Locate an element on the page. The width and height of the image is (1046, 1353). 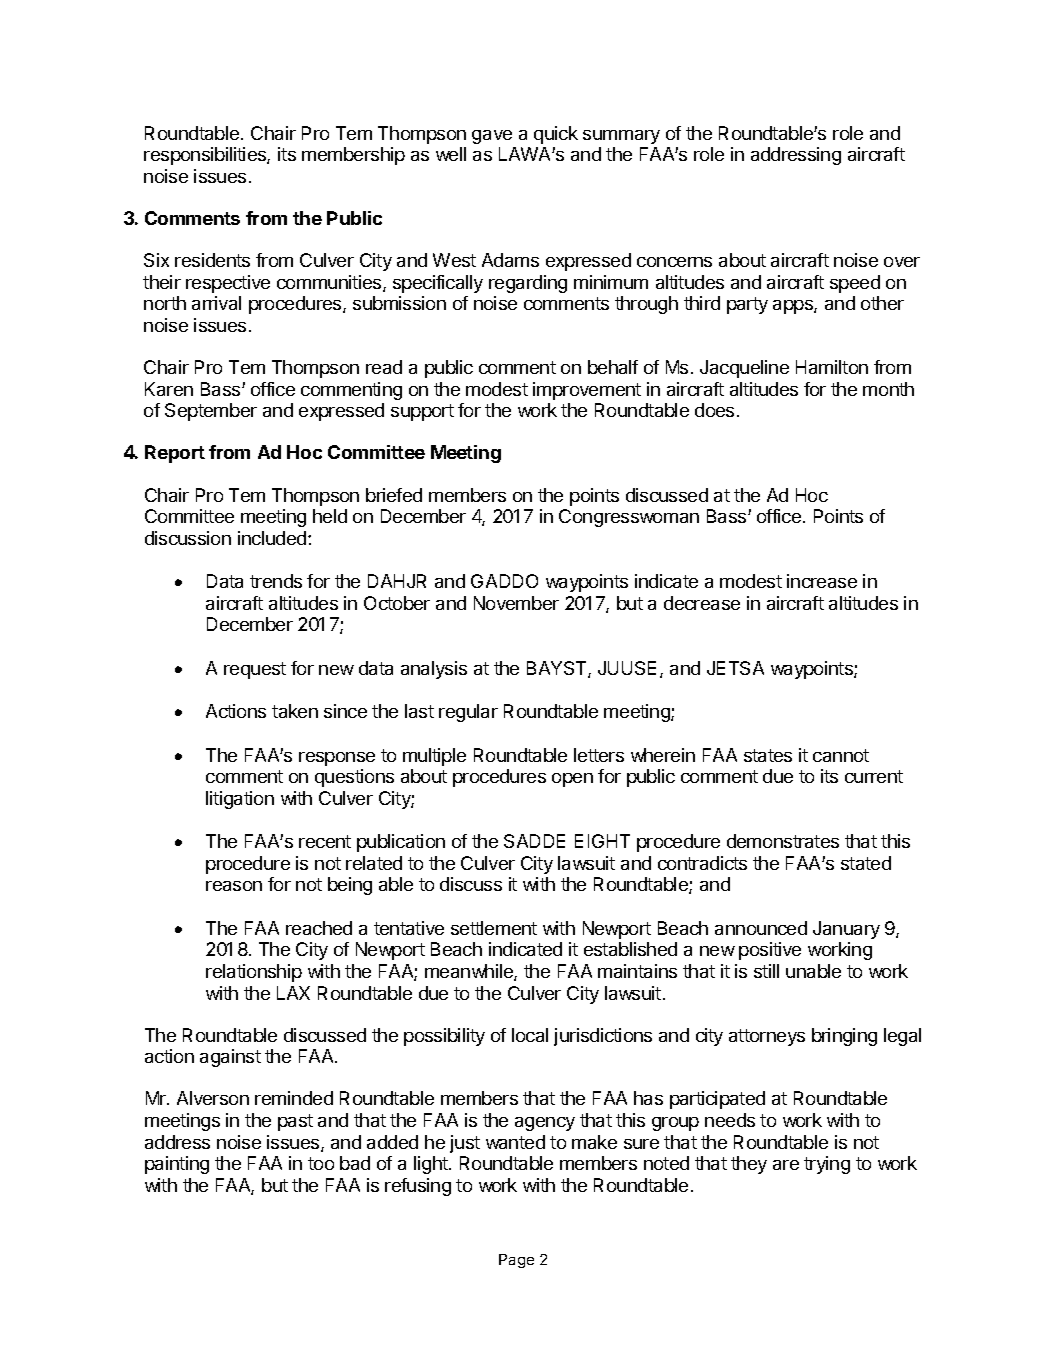
Page is located at coordinates (516, 1261).
